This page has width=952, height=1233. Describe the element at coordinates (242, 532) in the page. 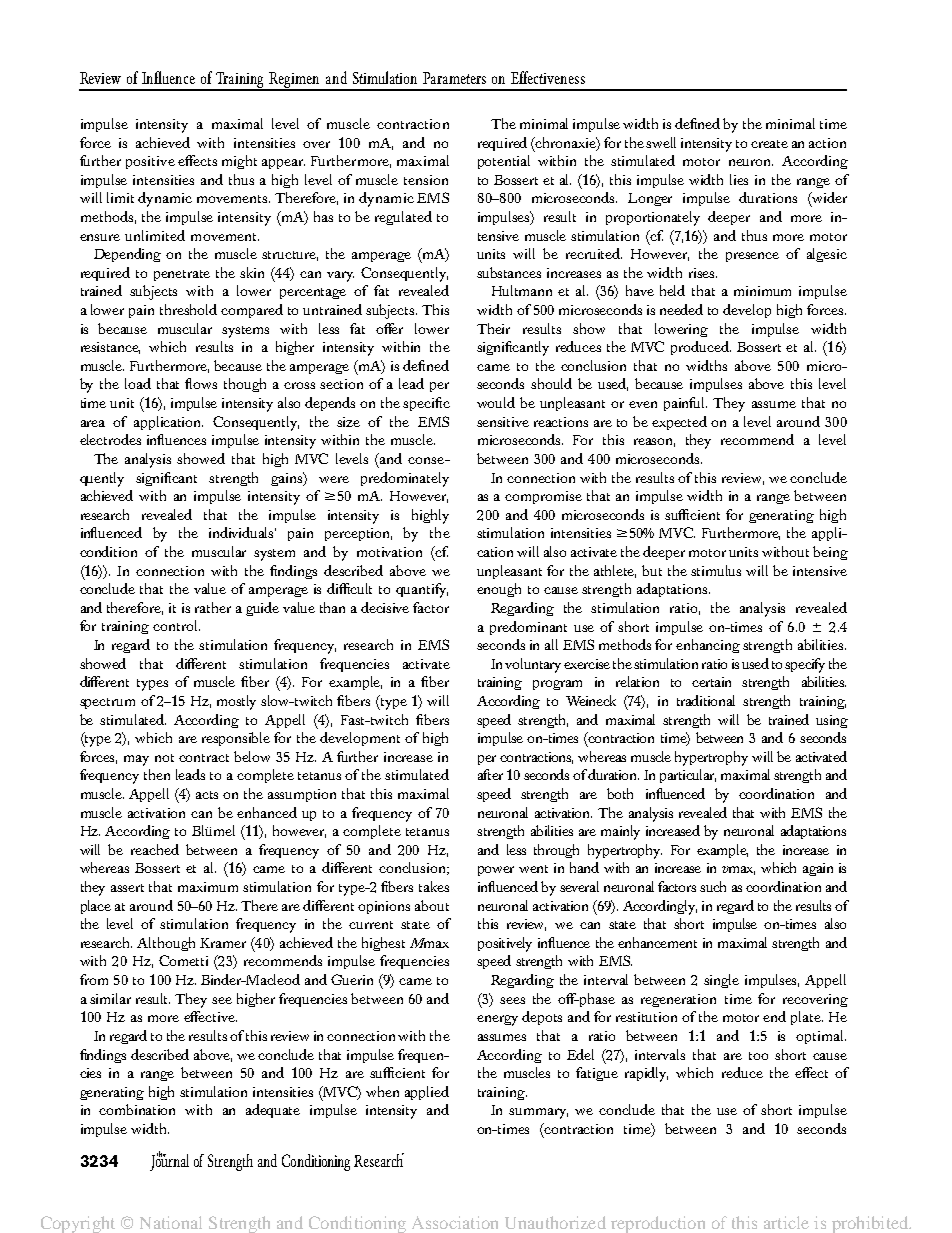

I see `individuals` at that location.
